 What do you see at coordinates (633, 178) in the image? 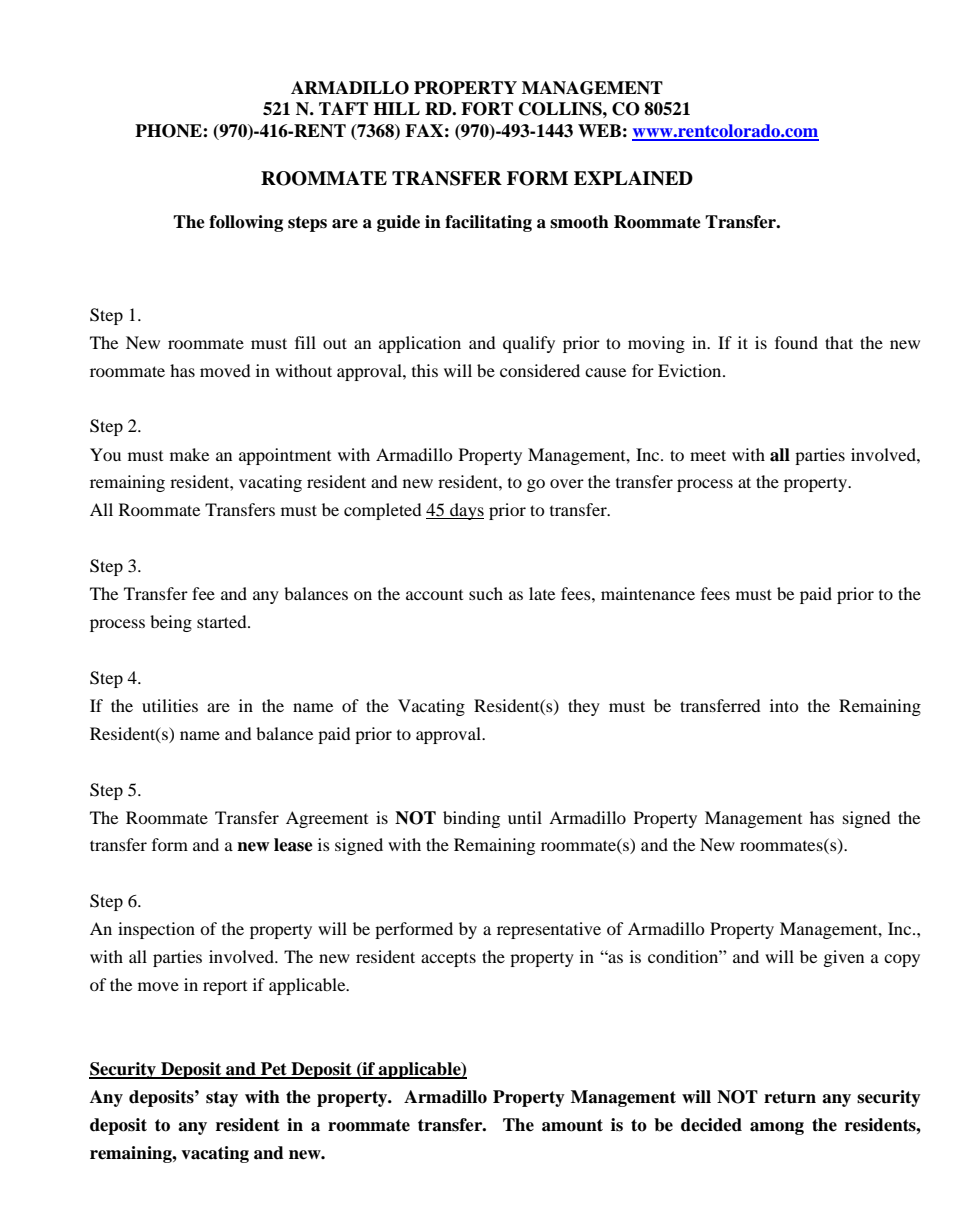
I see `EXPLAINED` at bounding box center [633, 178].
